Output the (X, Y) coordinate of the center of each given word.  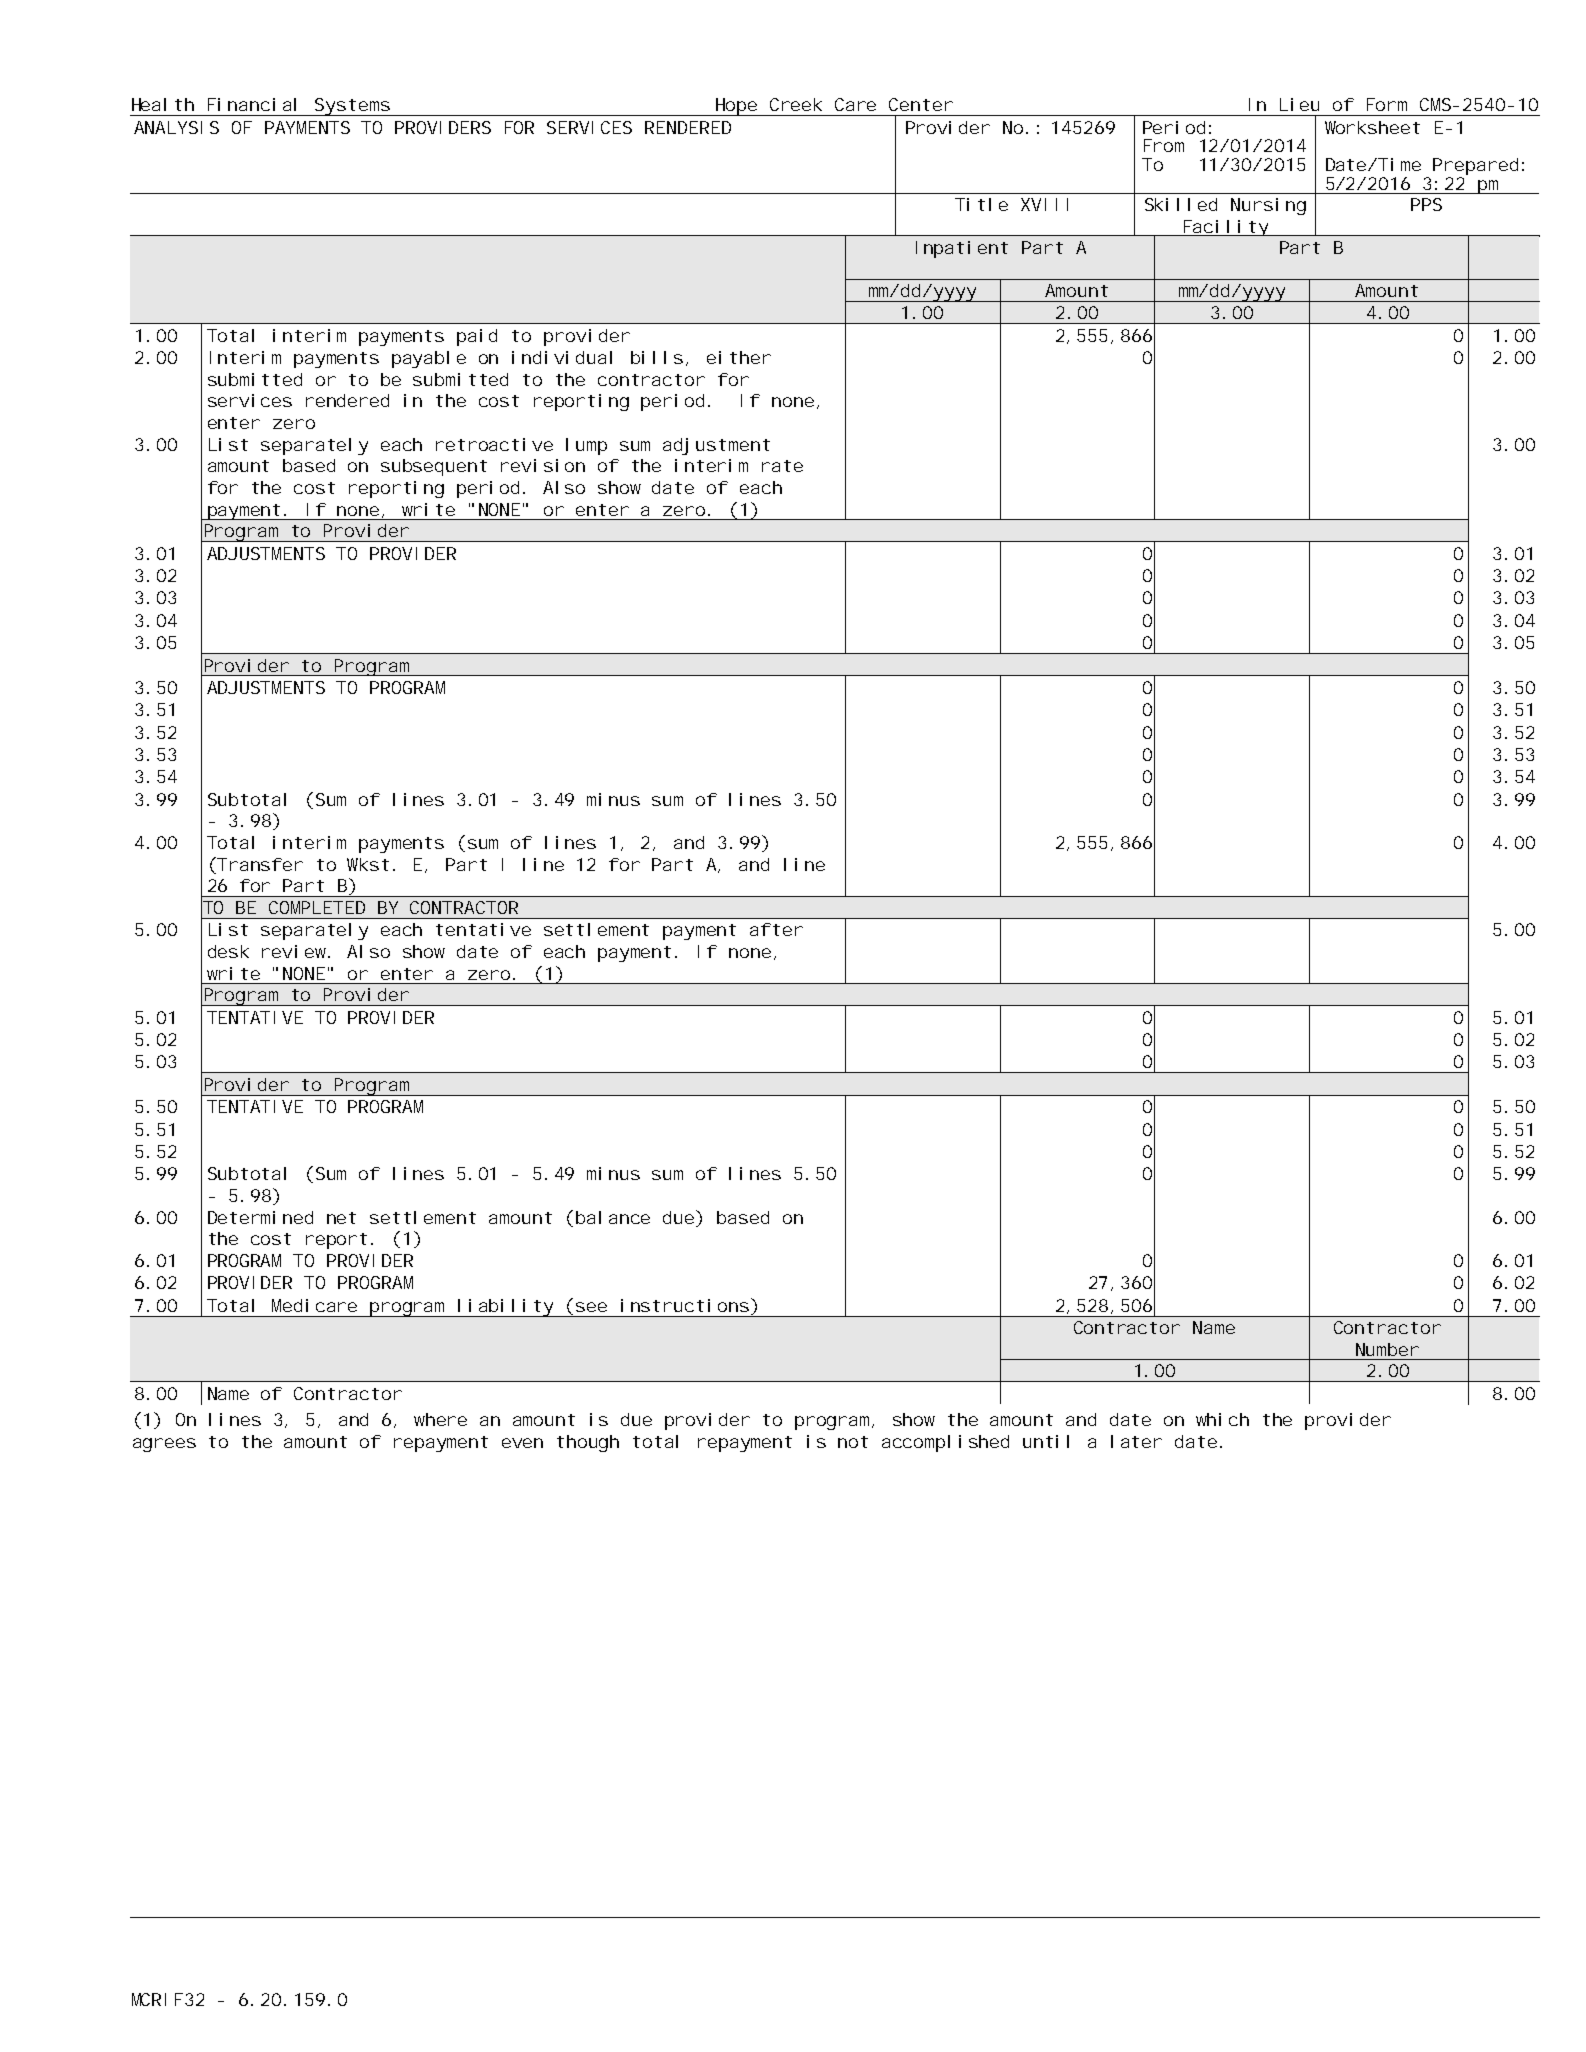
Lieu (1299, 104)
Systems (353, 107)
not (853, 1442)
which (1222, 1419)
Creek (796, 104)
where (440, 1419)
